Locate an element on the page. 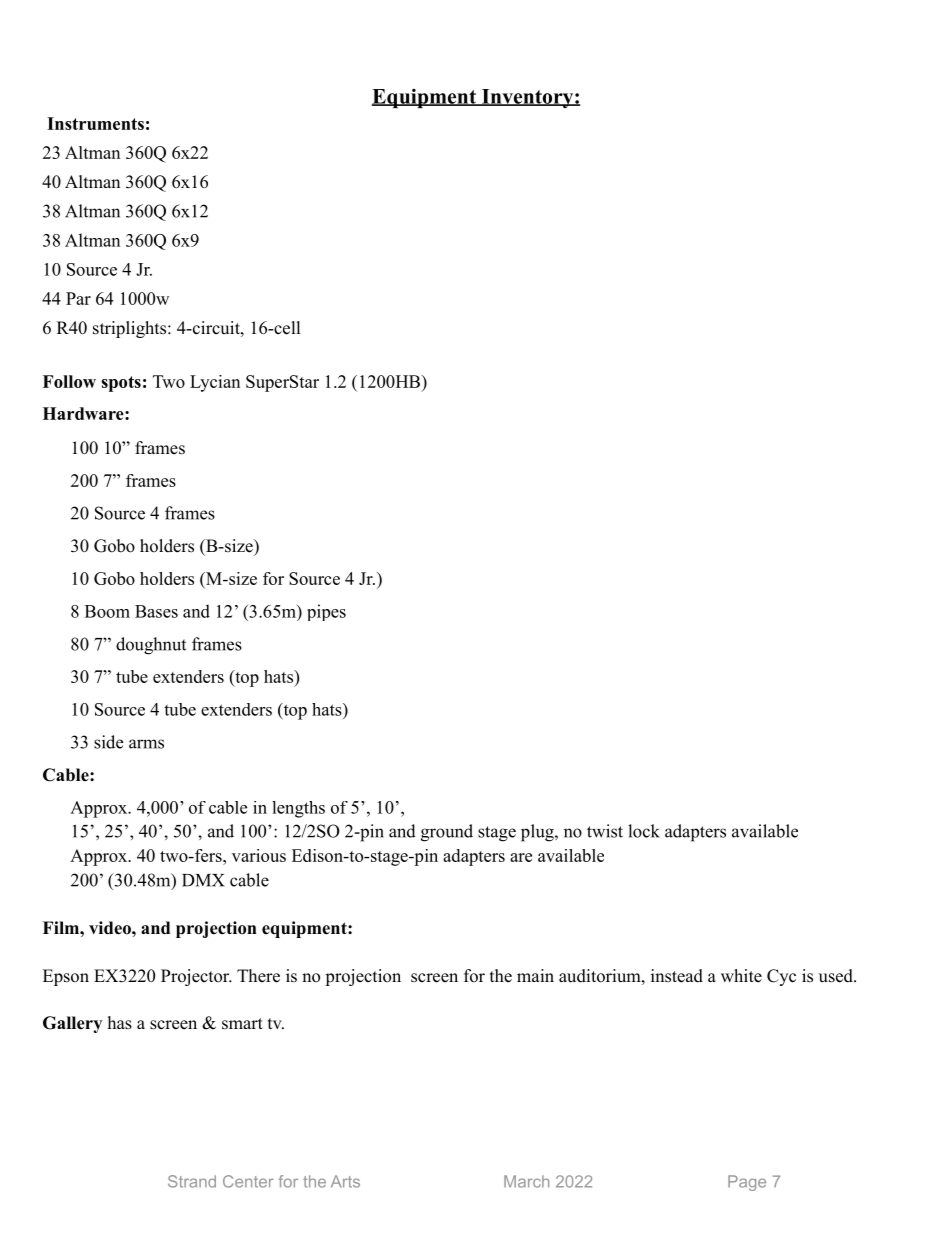  ground is located at coordinates (447, 833).
